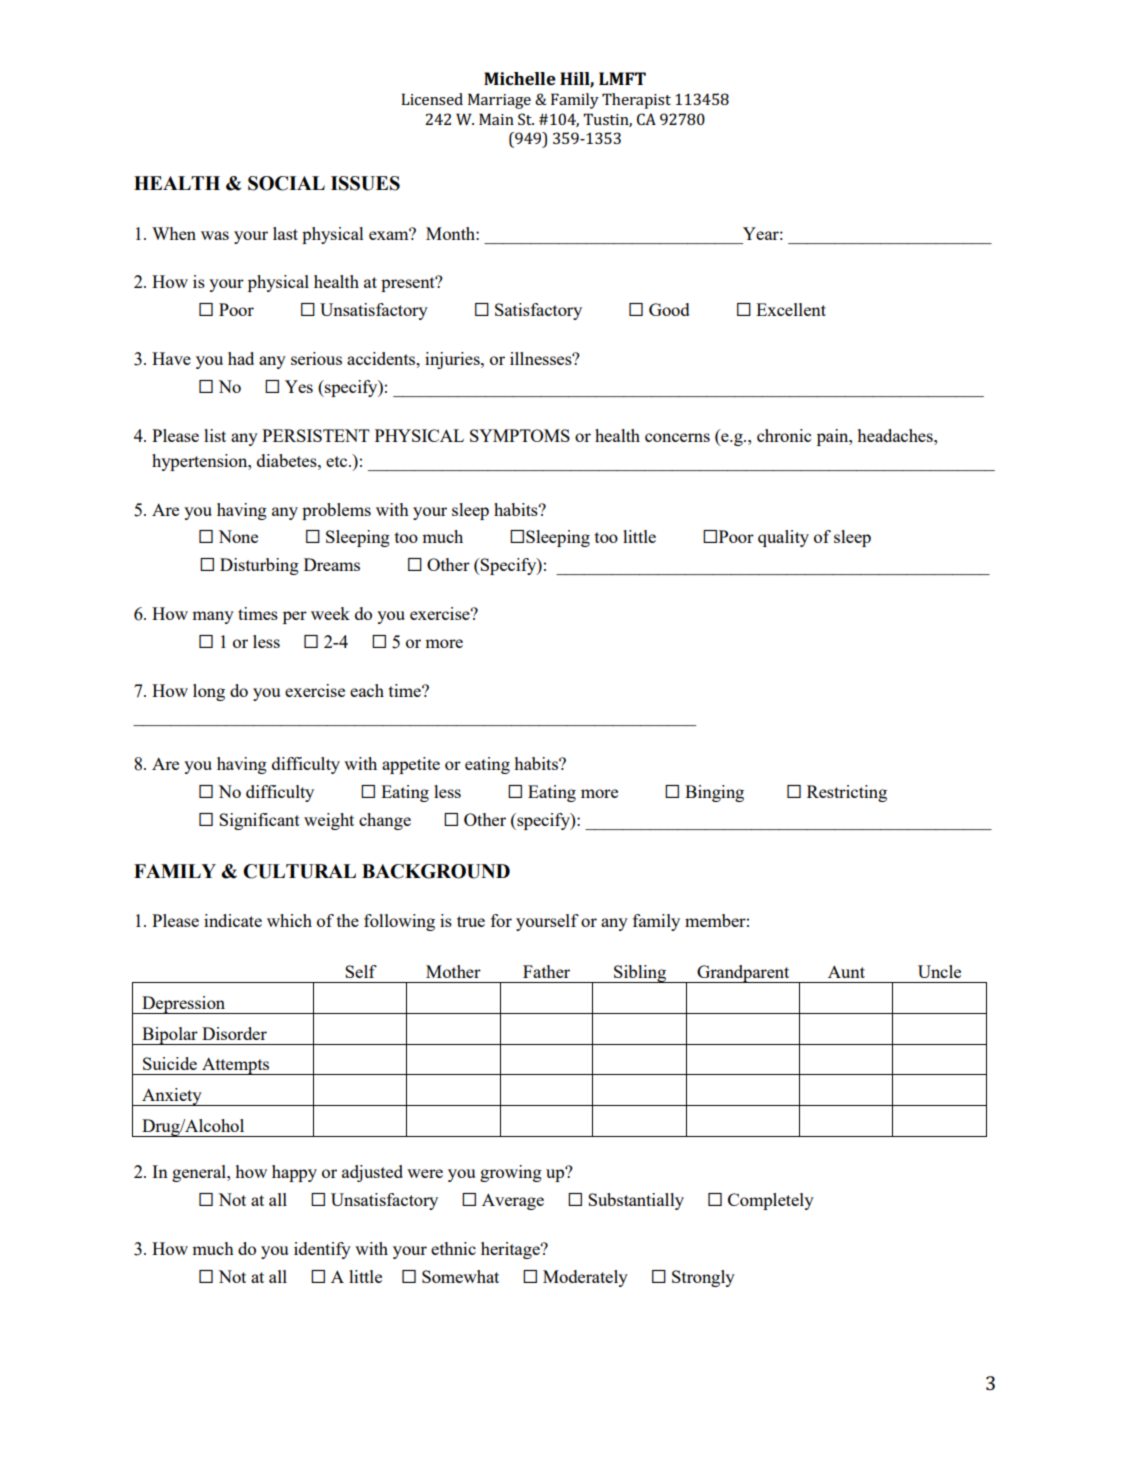 The height and width of the image is (1460, 1128). What do you see at coordinates (511, 1250) in the image?
I see `heritage` at bounding box center [511, 1250].
